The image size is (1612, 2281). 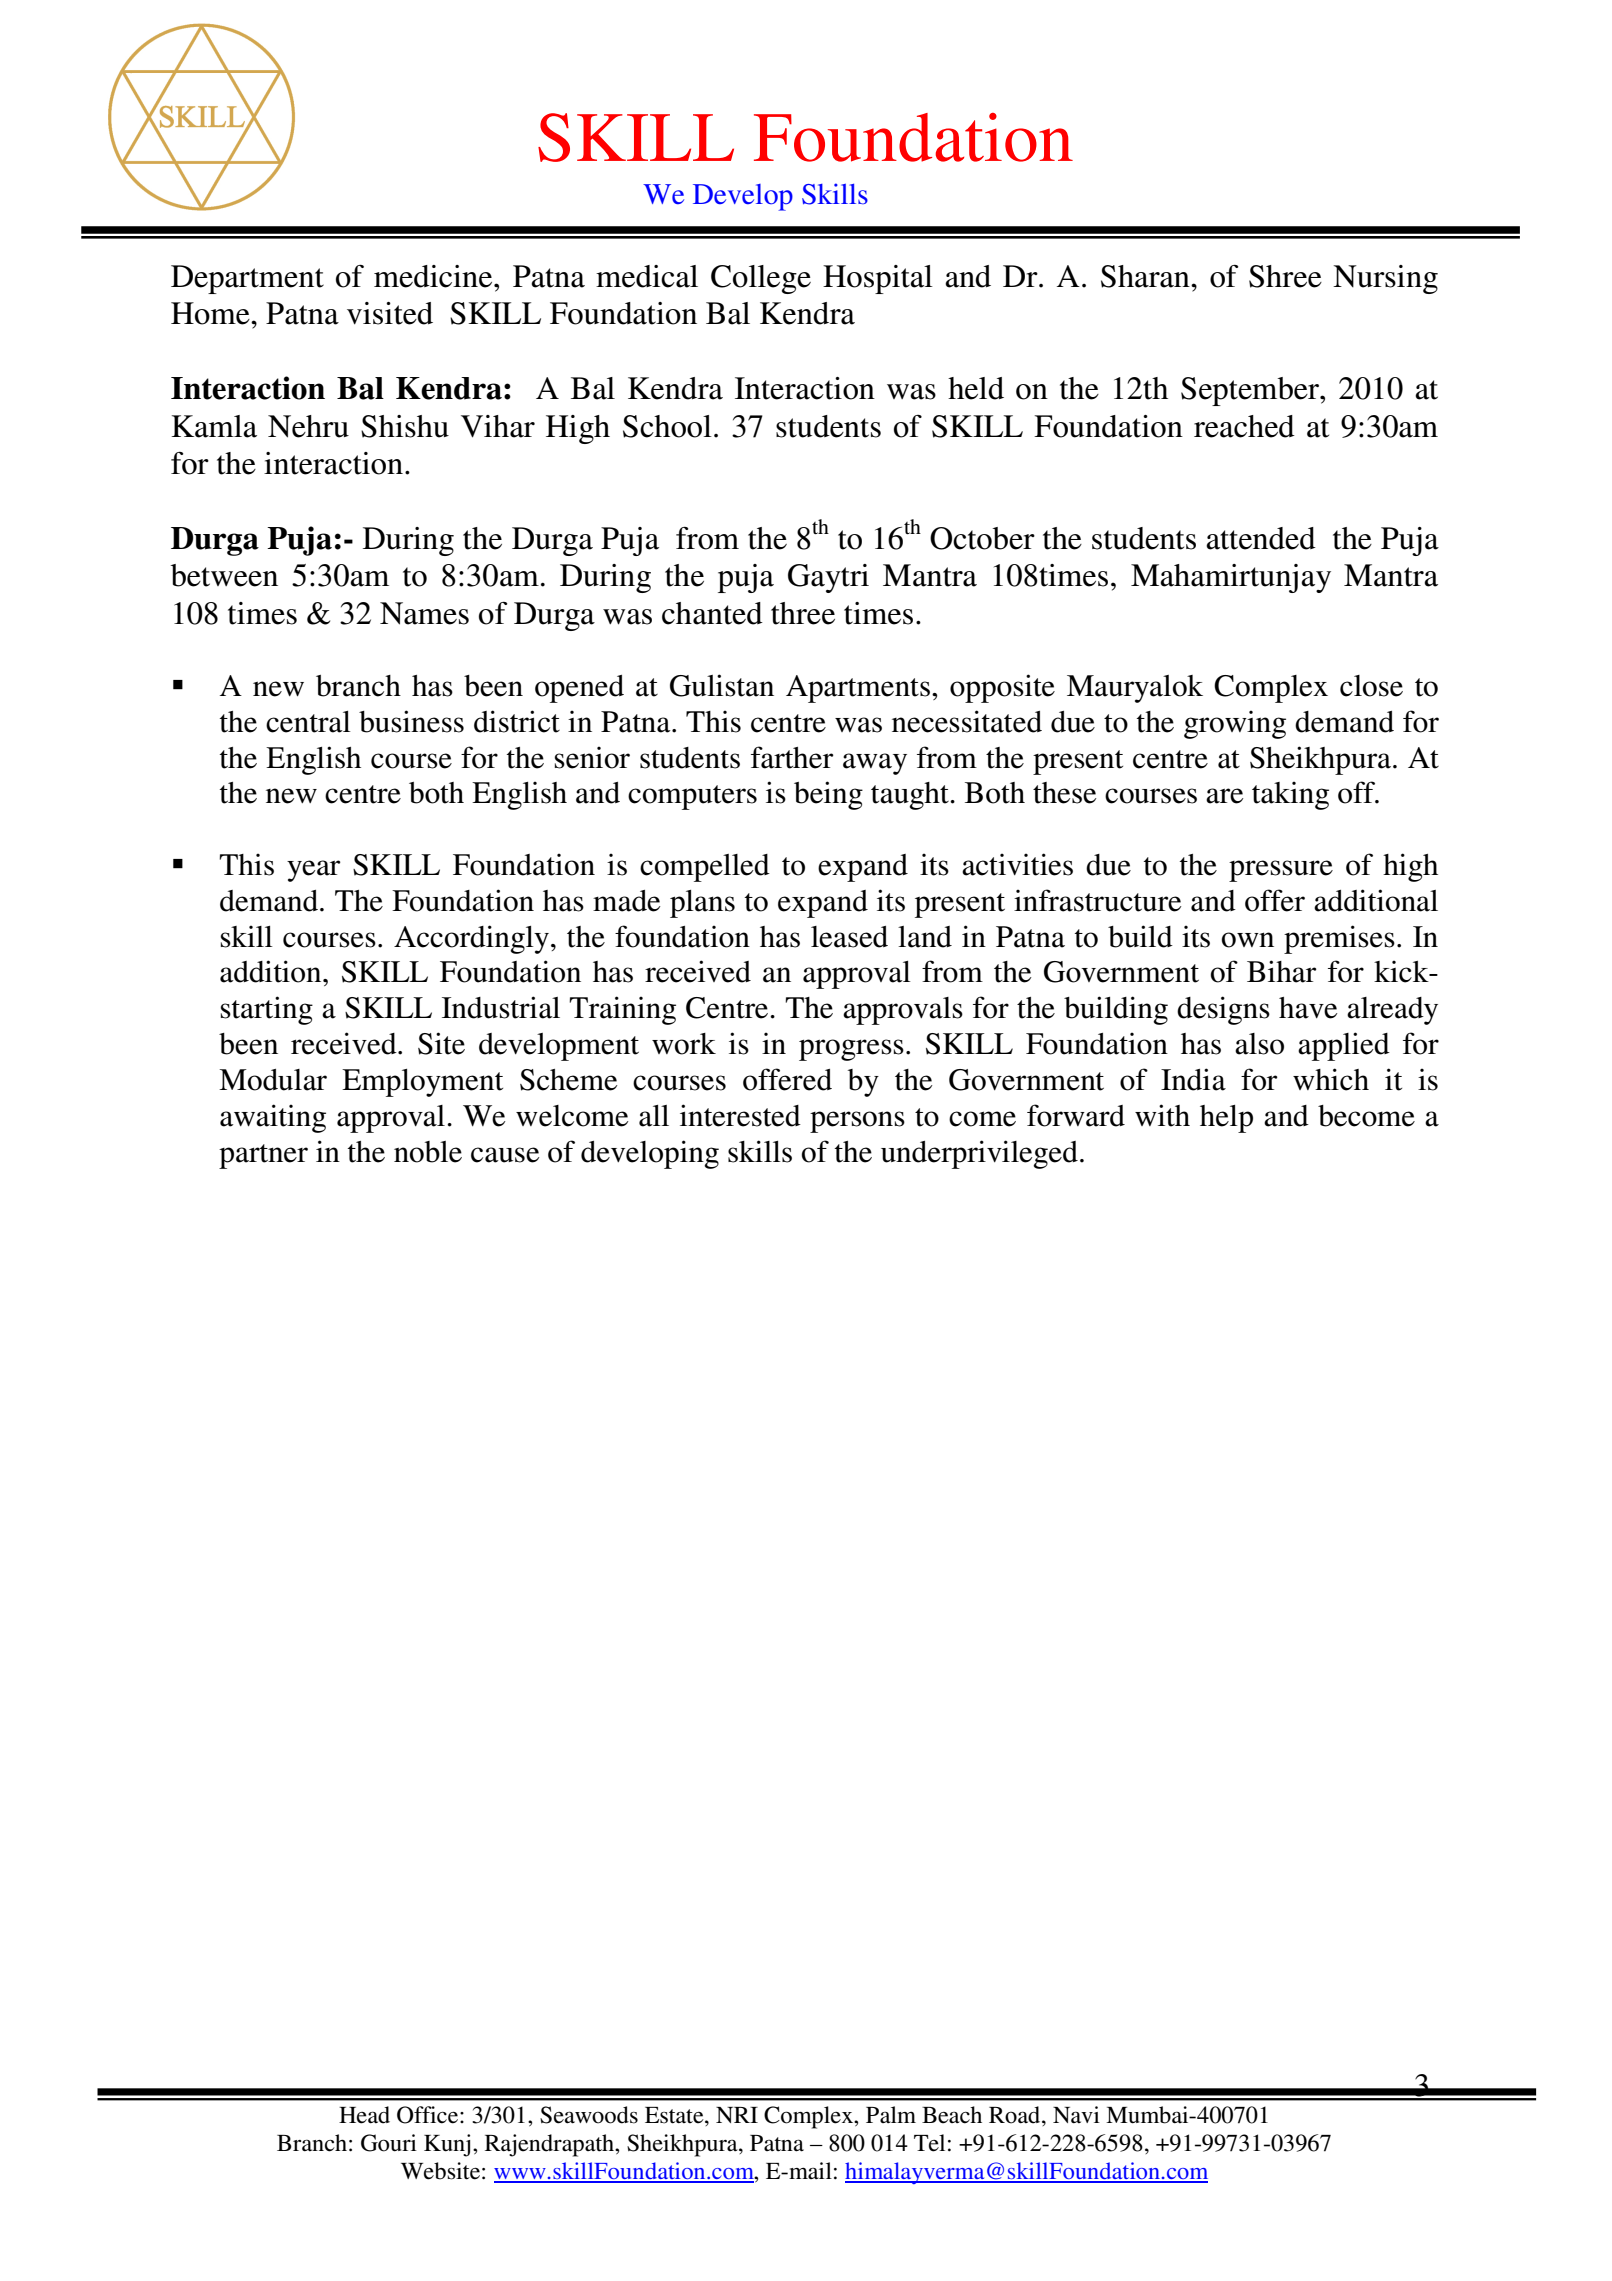 What do you see at coordinates (891, 2114) in the screenshot?
I see `Palm` at bounding box center [891, 2114].
